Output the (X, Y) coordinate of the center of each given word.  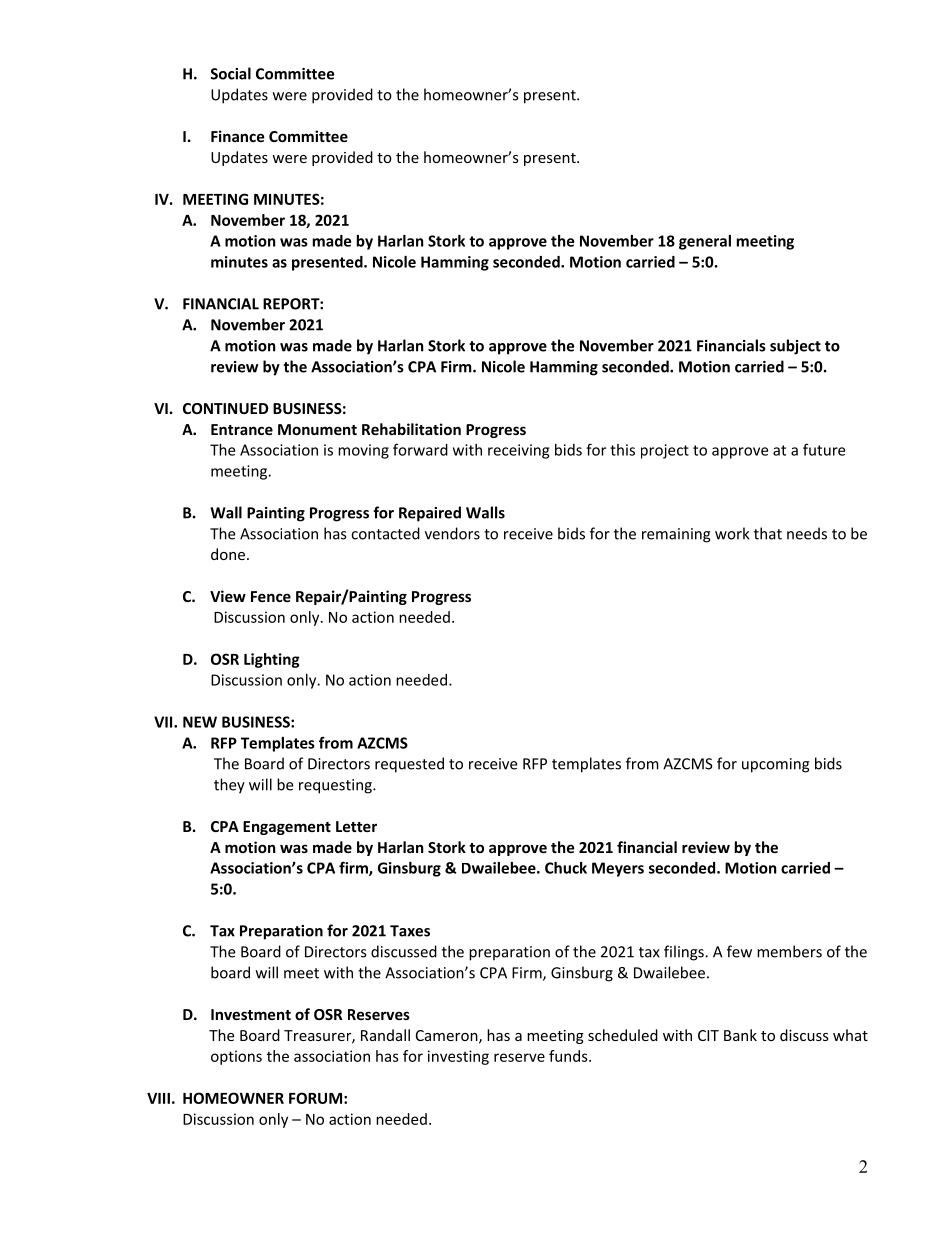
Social (230, 73)
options (236, 1057)
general (705, 242)
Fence (271, 596)
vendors (452, 533)
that (768, 533)
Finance (238, 136)
